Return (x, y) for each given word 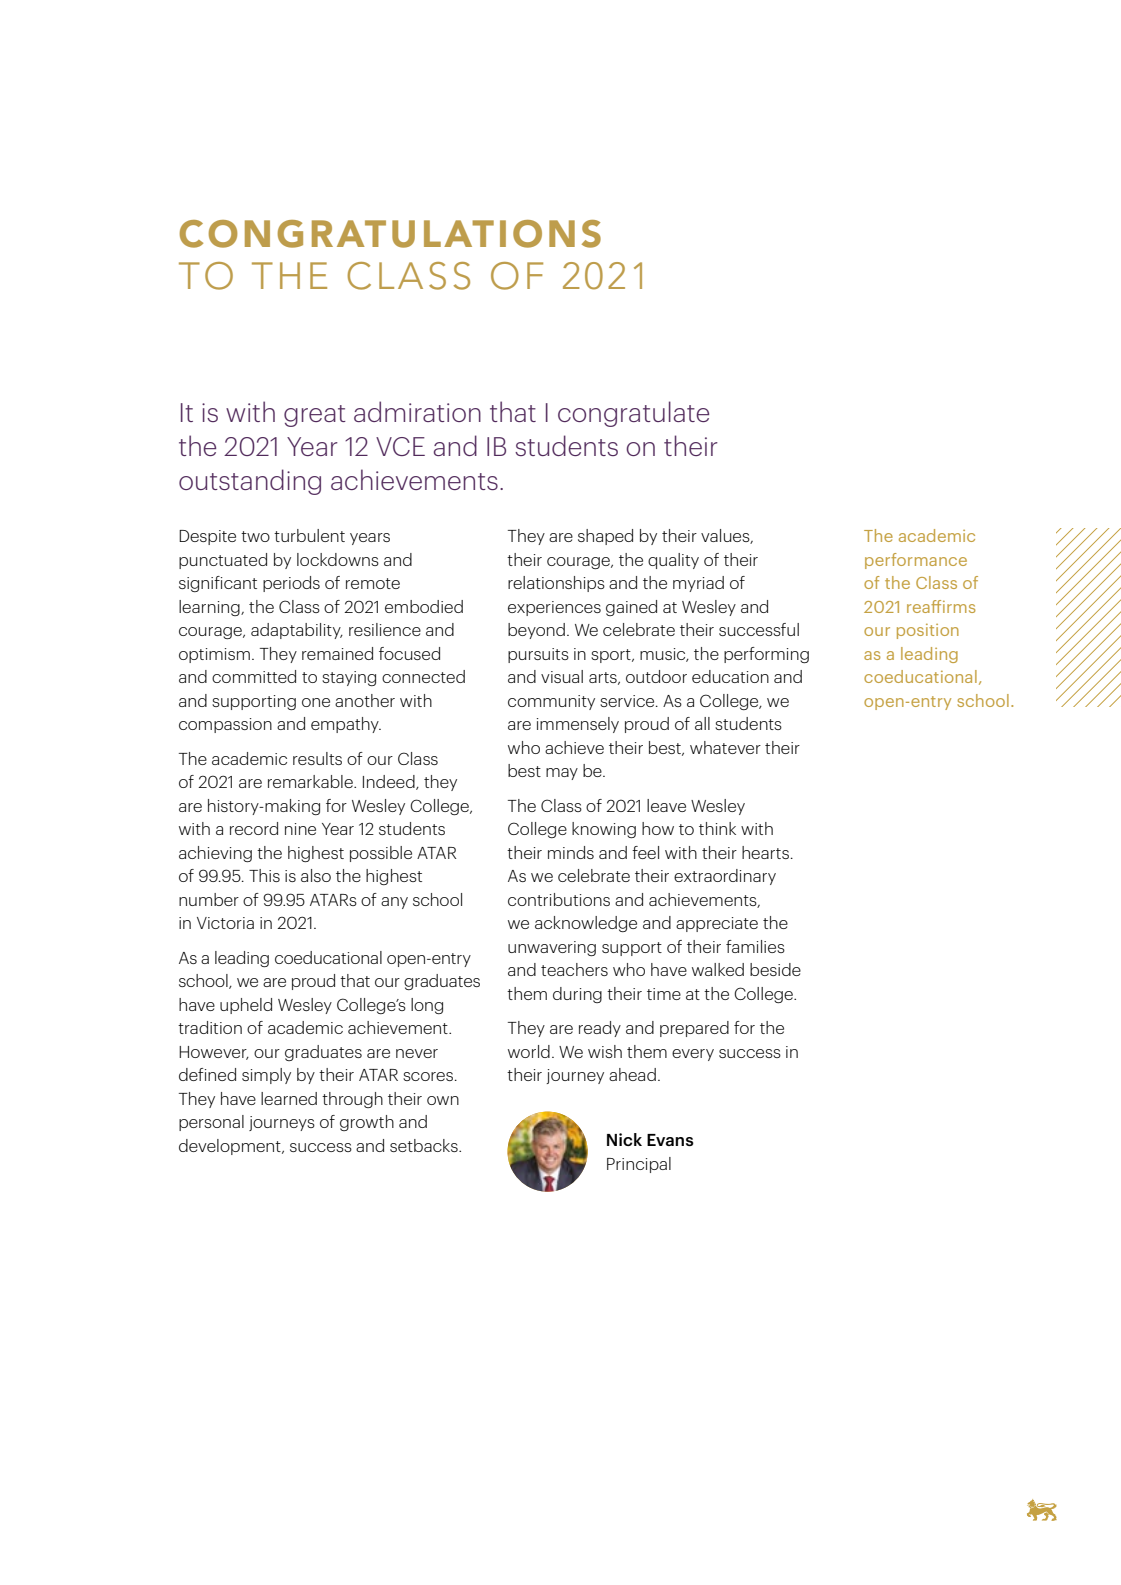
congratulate (633, 414)
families (755, 946)
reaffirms (941, 606)
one (316, 702)
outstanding (250, 482)
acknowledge (586, 924)
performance (916, 561)
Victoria (225, 923)
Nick (624, 1139)
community (551, 702)
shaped (605, 537)
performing (766, 655)
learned (289, 1098)
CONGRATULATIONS (390, 234)
